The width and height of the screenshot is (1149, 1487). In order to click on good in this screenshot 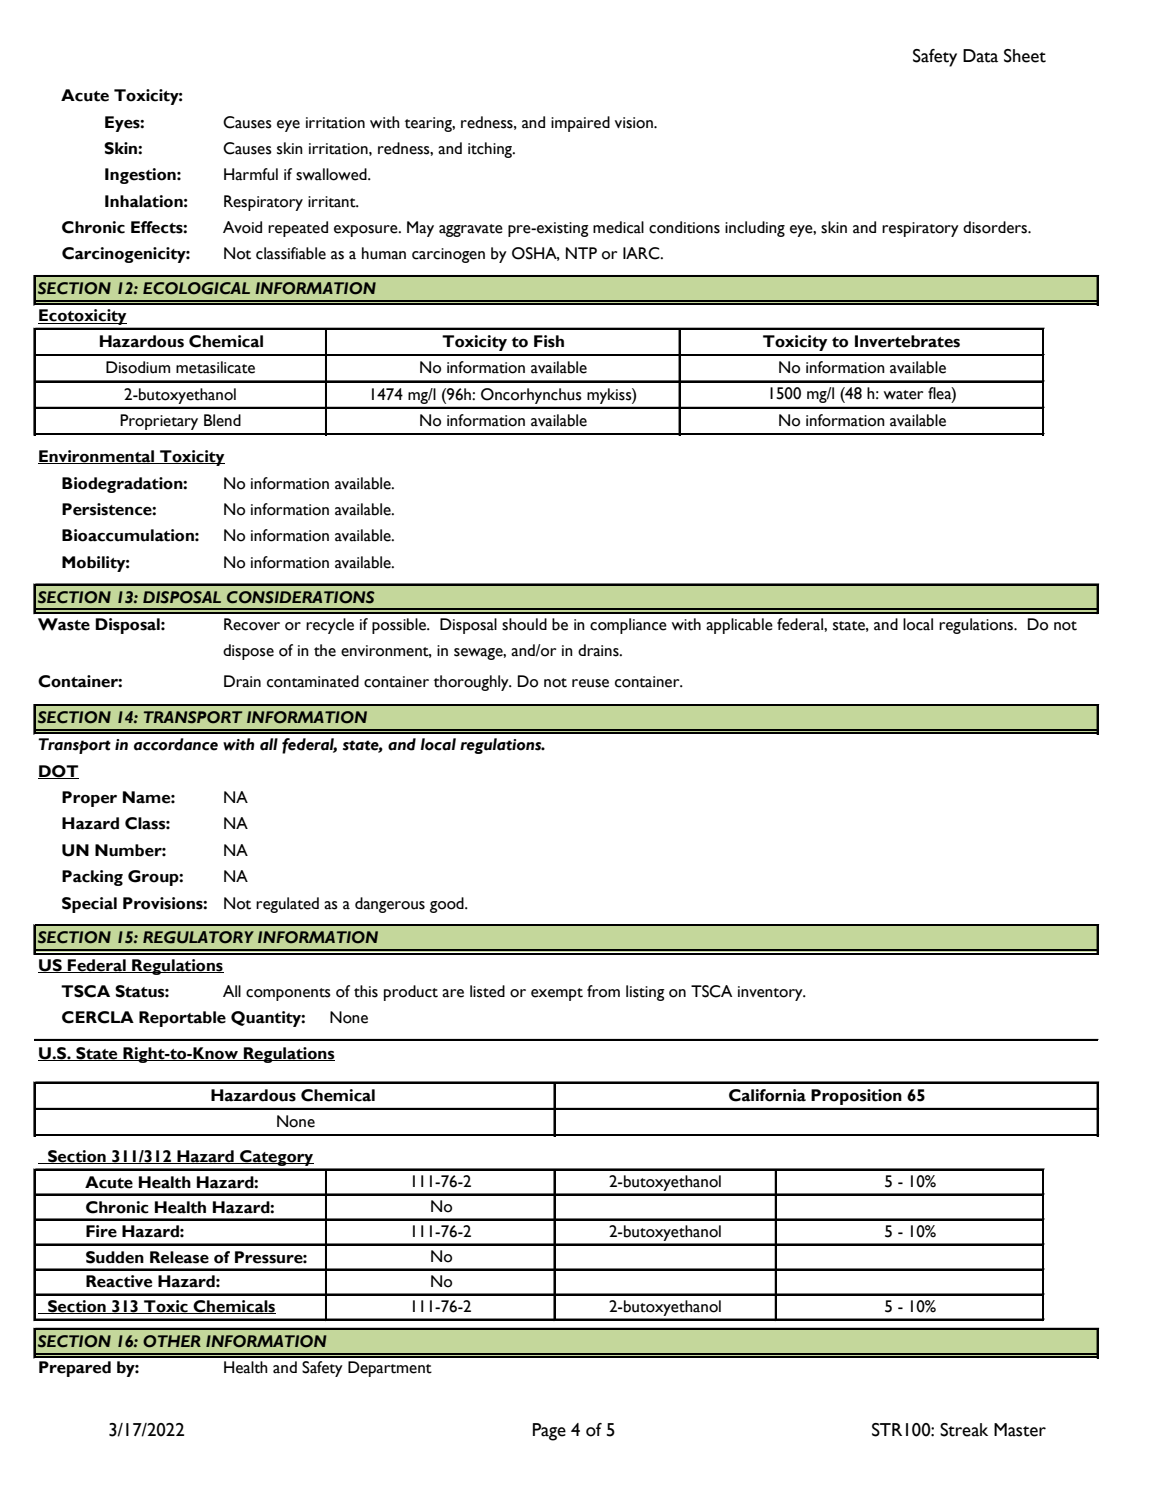, I will do `click(448, 905)`.
